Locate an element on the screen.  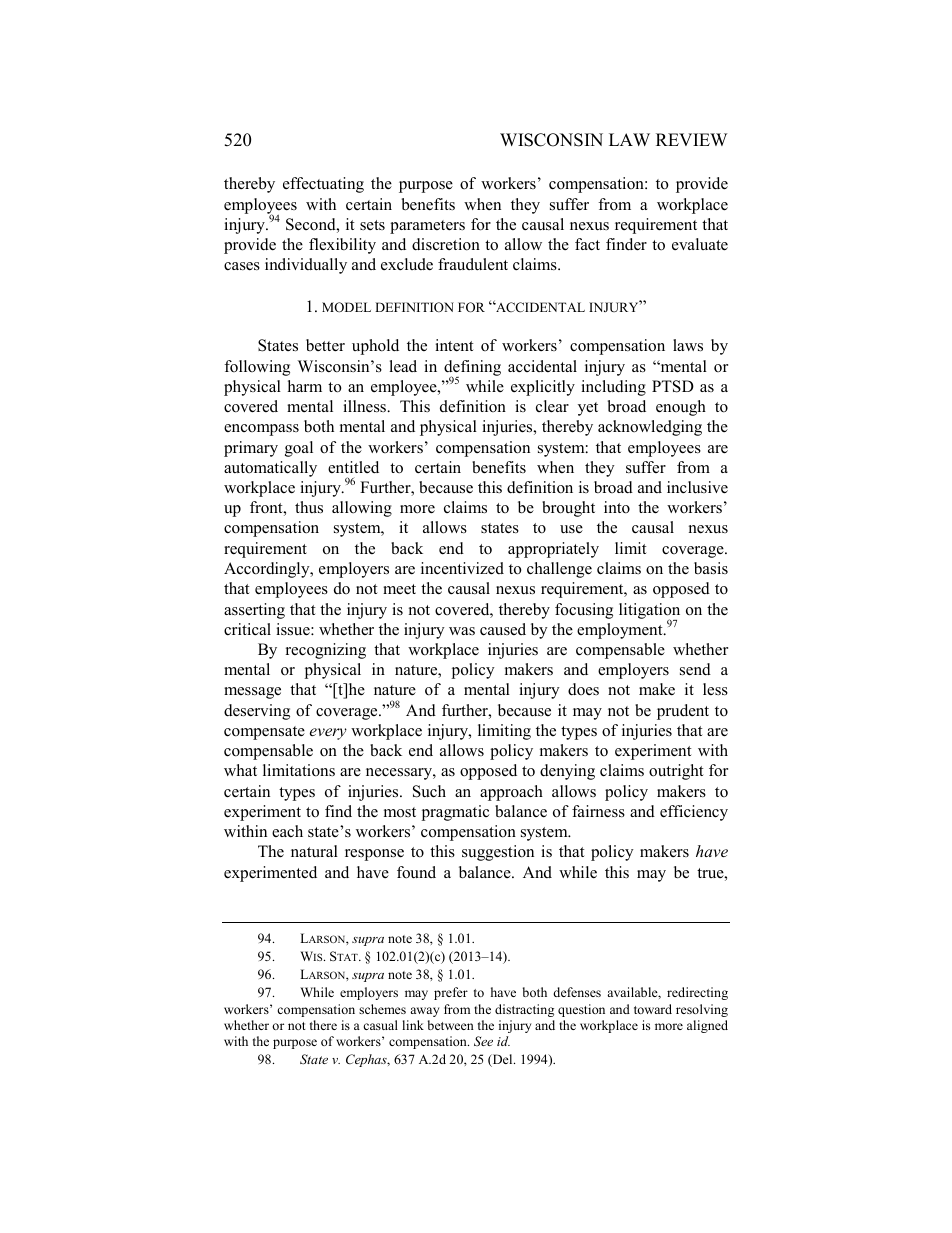
toward is located at coordinates (653, 1009).
